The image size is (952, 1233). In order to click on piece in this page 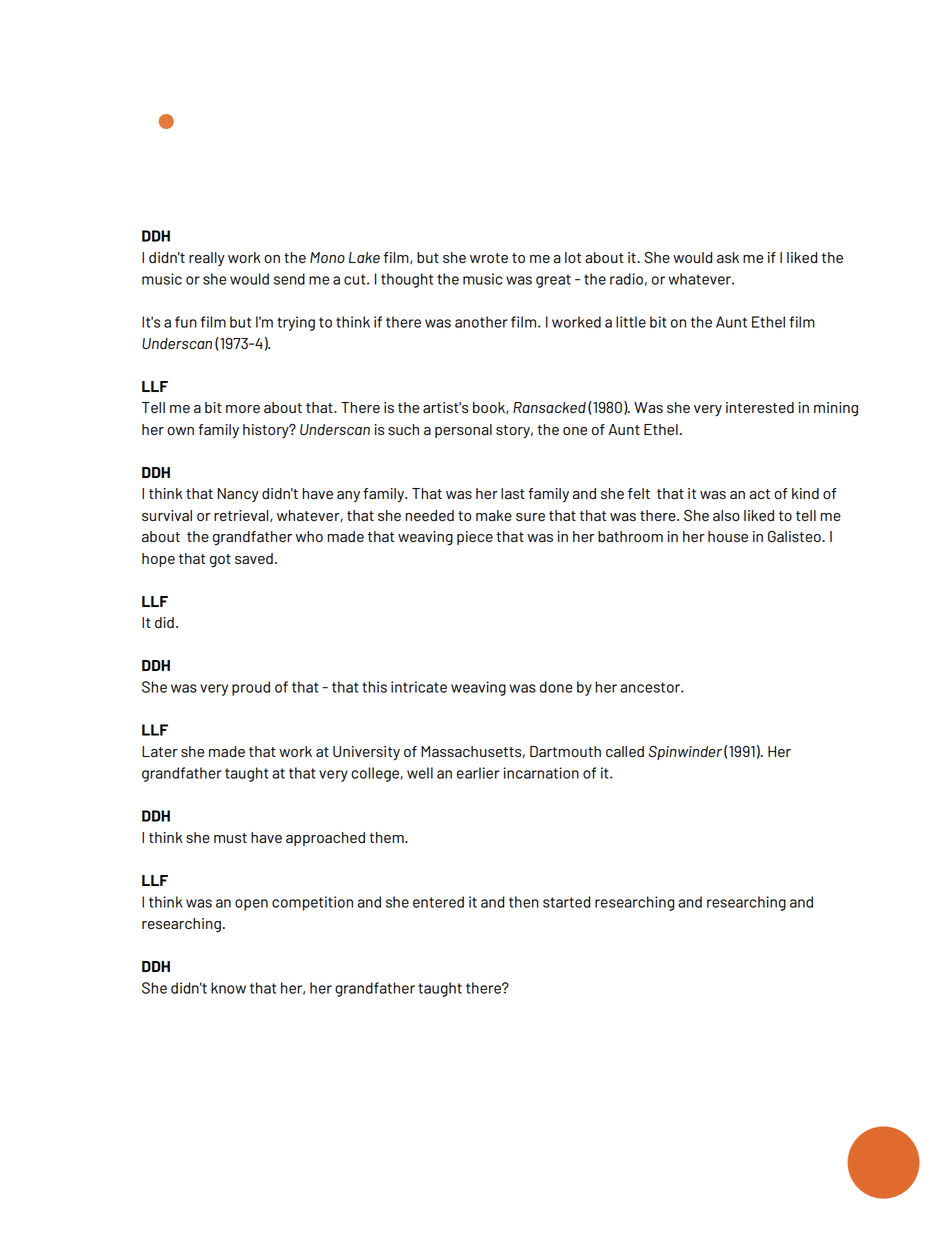, I will do `click(475, 538)`.
